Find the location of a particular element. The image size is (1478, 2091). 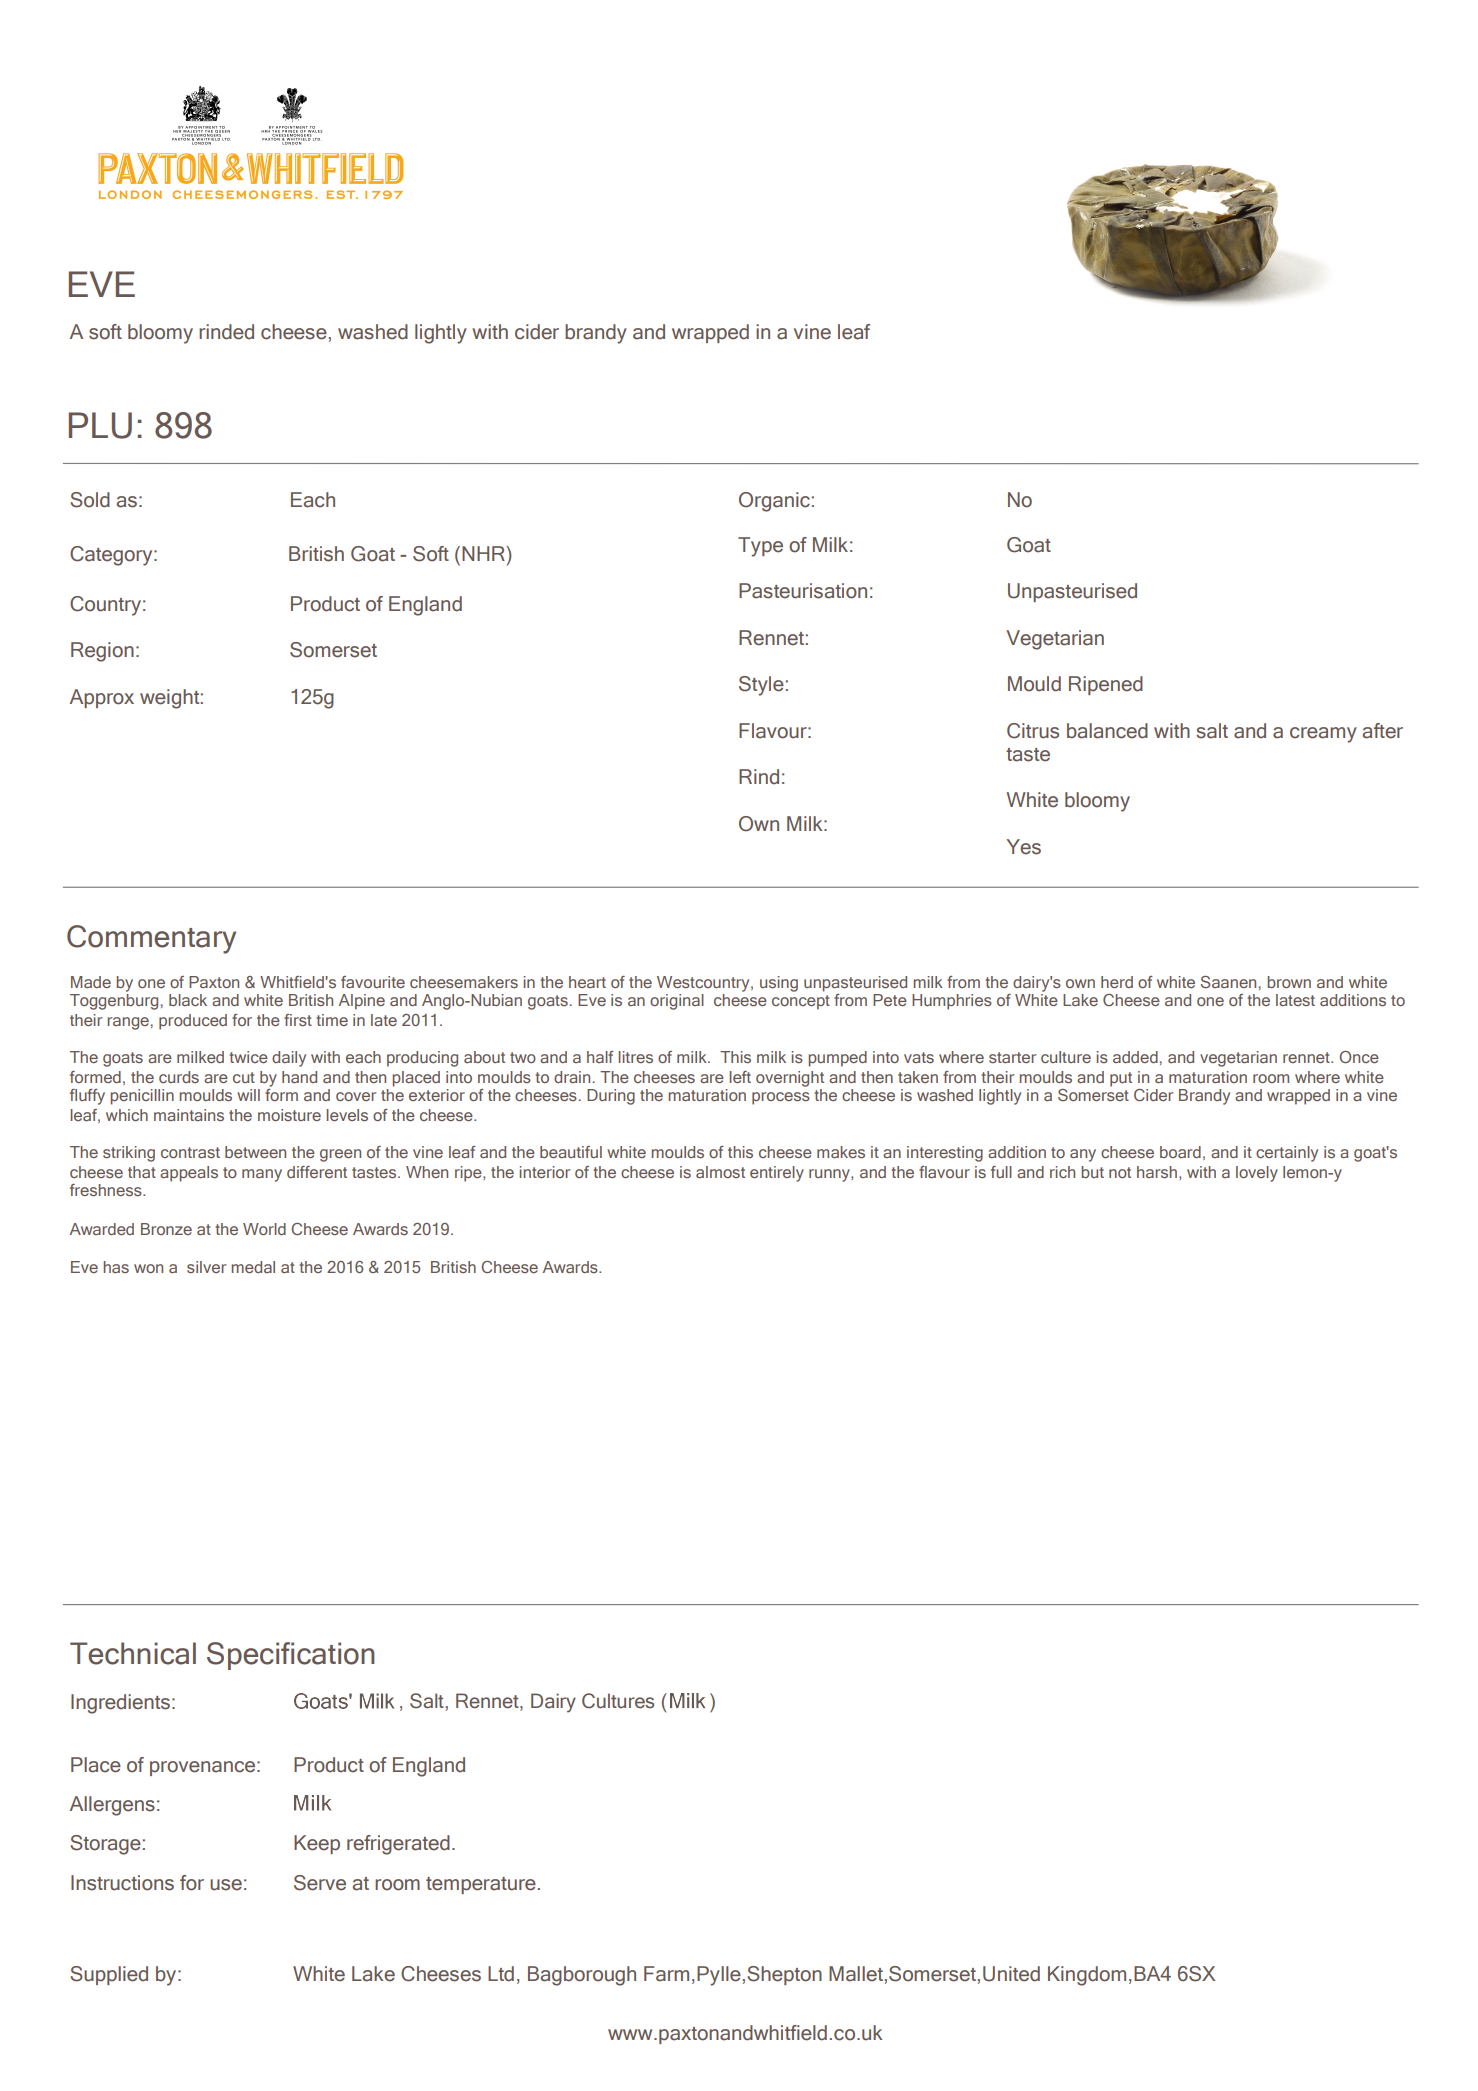

entirely is located at coordinates (777, 1174).
